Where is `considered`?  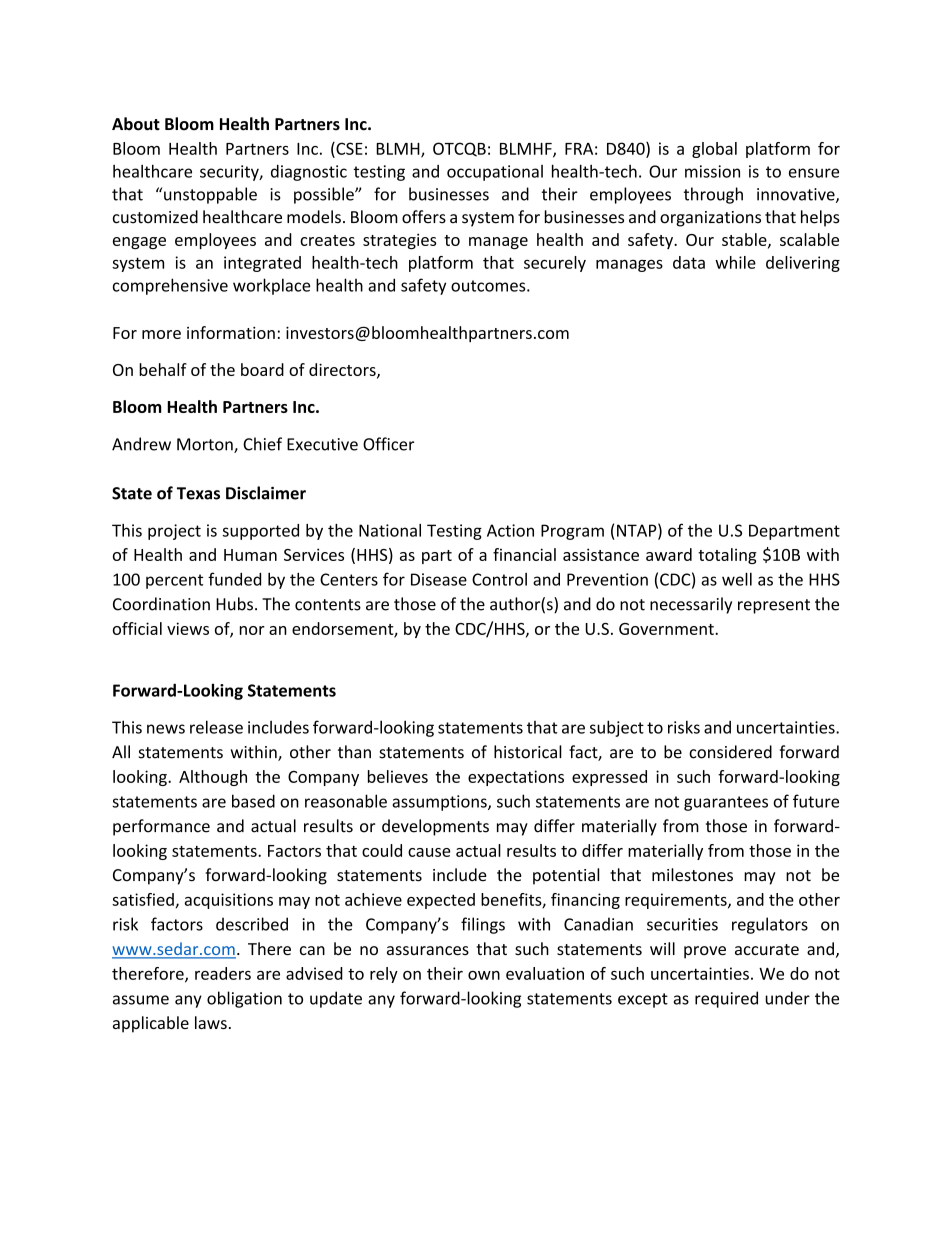
considered is located at coordinates (730, 752).
